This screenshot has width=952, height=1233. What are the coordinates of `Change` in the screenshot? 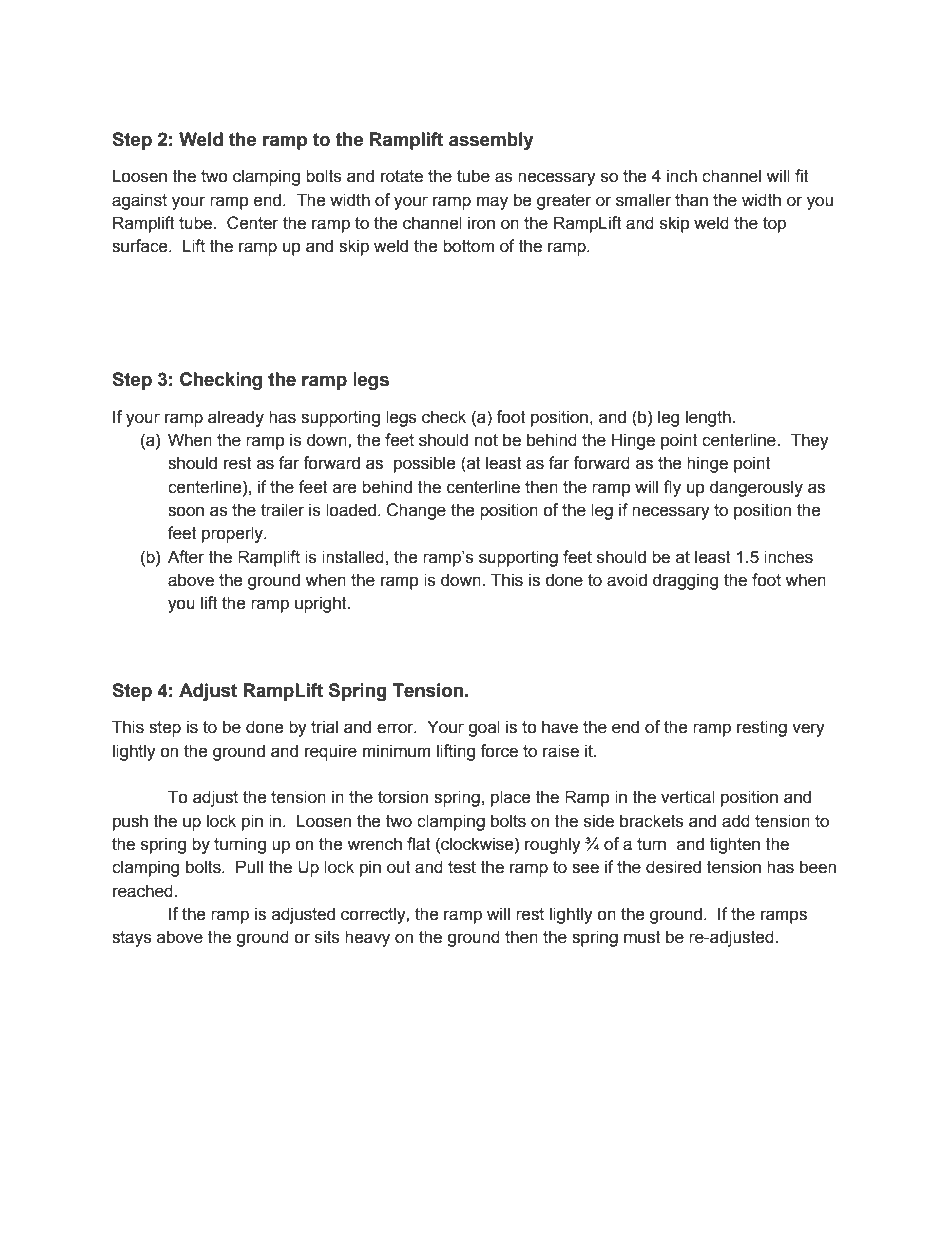 It's located at (416, 511).
